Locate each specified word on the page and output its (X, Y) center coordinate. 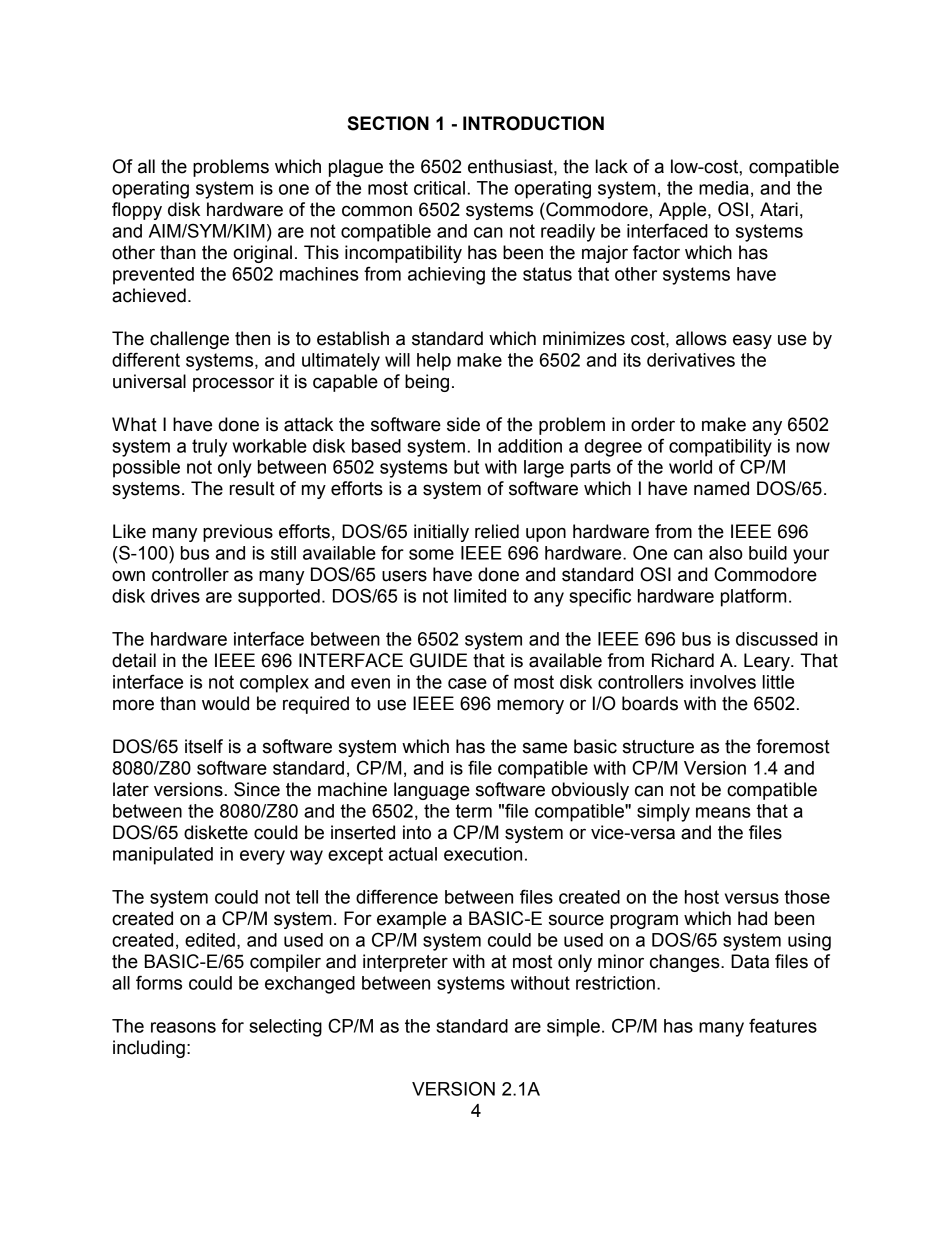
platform (754, 597)
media (724, 188)
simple (573, 1028)
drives (175, 596)
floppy (137, 211)
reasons (183, 1027)
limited (480, 596)
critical (439, 188)
